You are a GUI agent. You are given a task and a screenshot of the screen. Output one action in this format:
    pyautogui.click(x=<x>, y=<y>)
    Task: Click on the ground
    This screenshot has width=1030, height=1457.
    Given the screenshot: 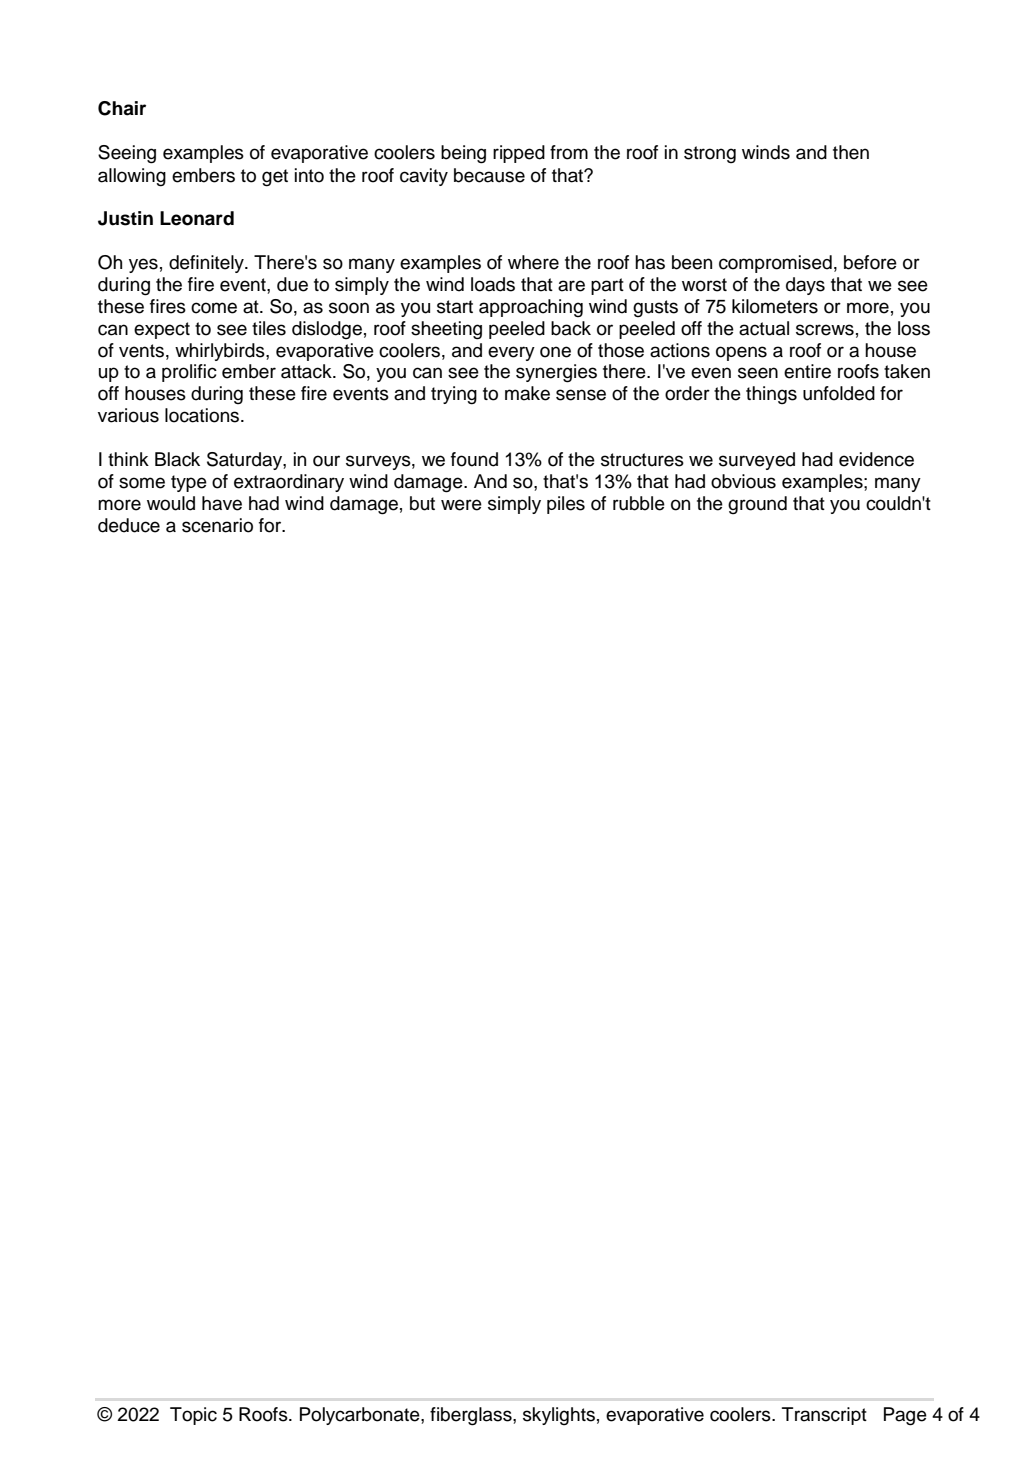 What is the action you would take?
    pyautogui.click(x=757, y=505)
